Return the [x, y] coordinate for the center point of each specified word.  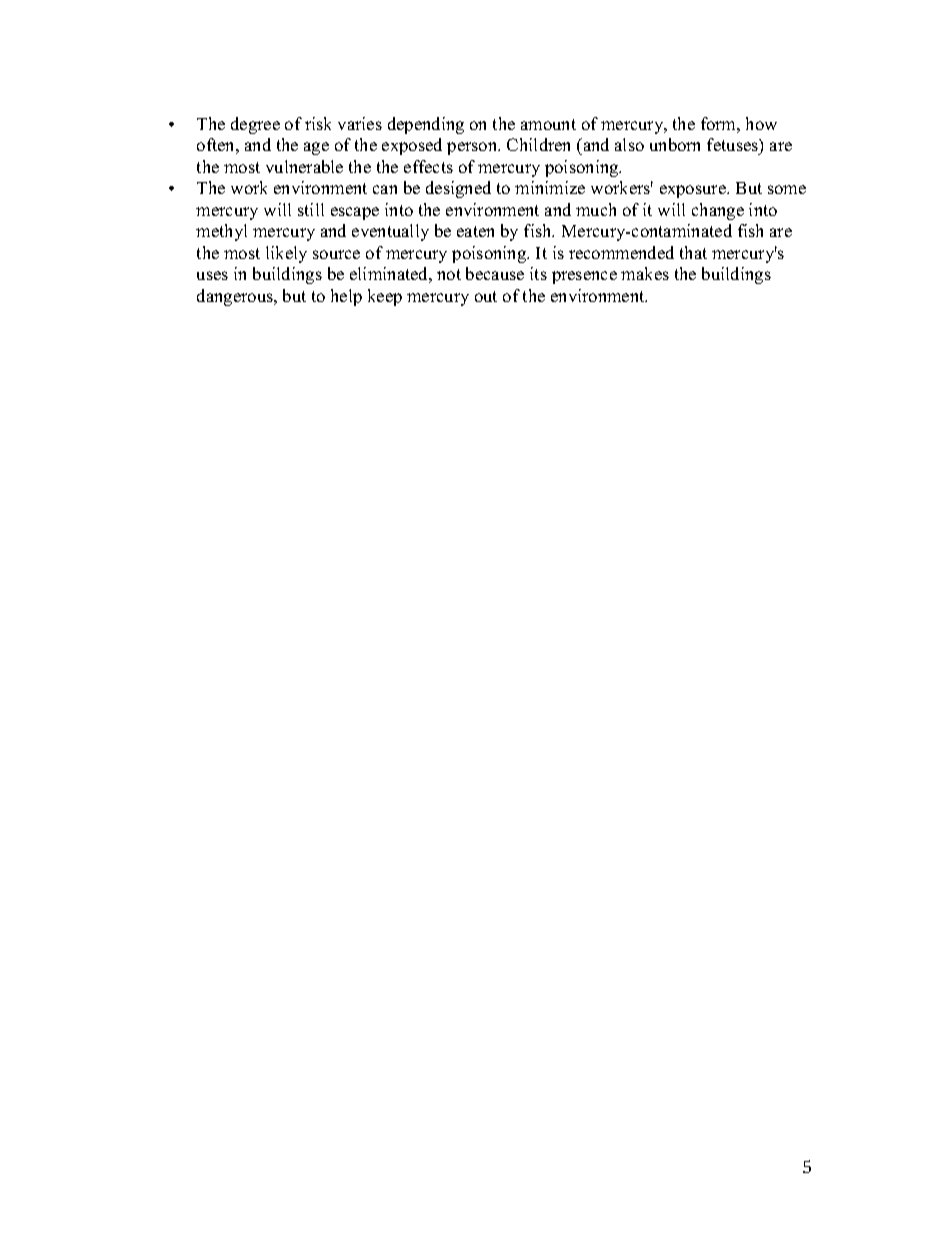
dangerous [236, 297]
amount [548, 124]
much [596, 209]
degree [255, 125]
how [761, 123]
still [311, 209]
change [718, 211]
